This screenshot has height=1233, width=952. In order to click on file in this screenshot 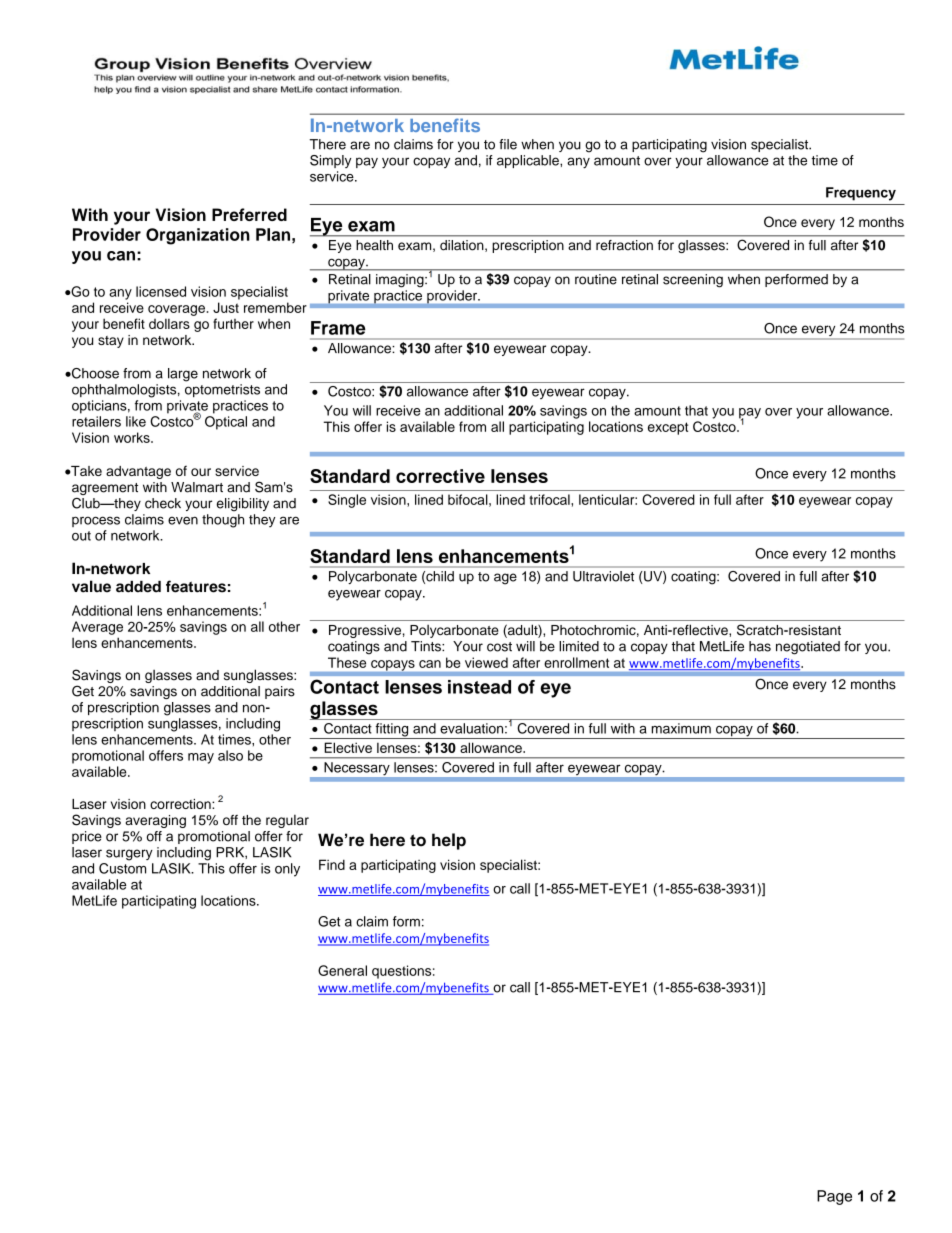, I will do `click(508, 144)`.
